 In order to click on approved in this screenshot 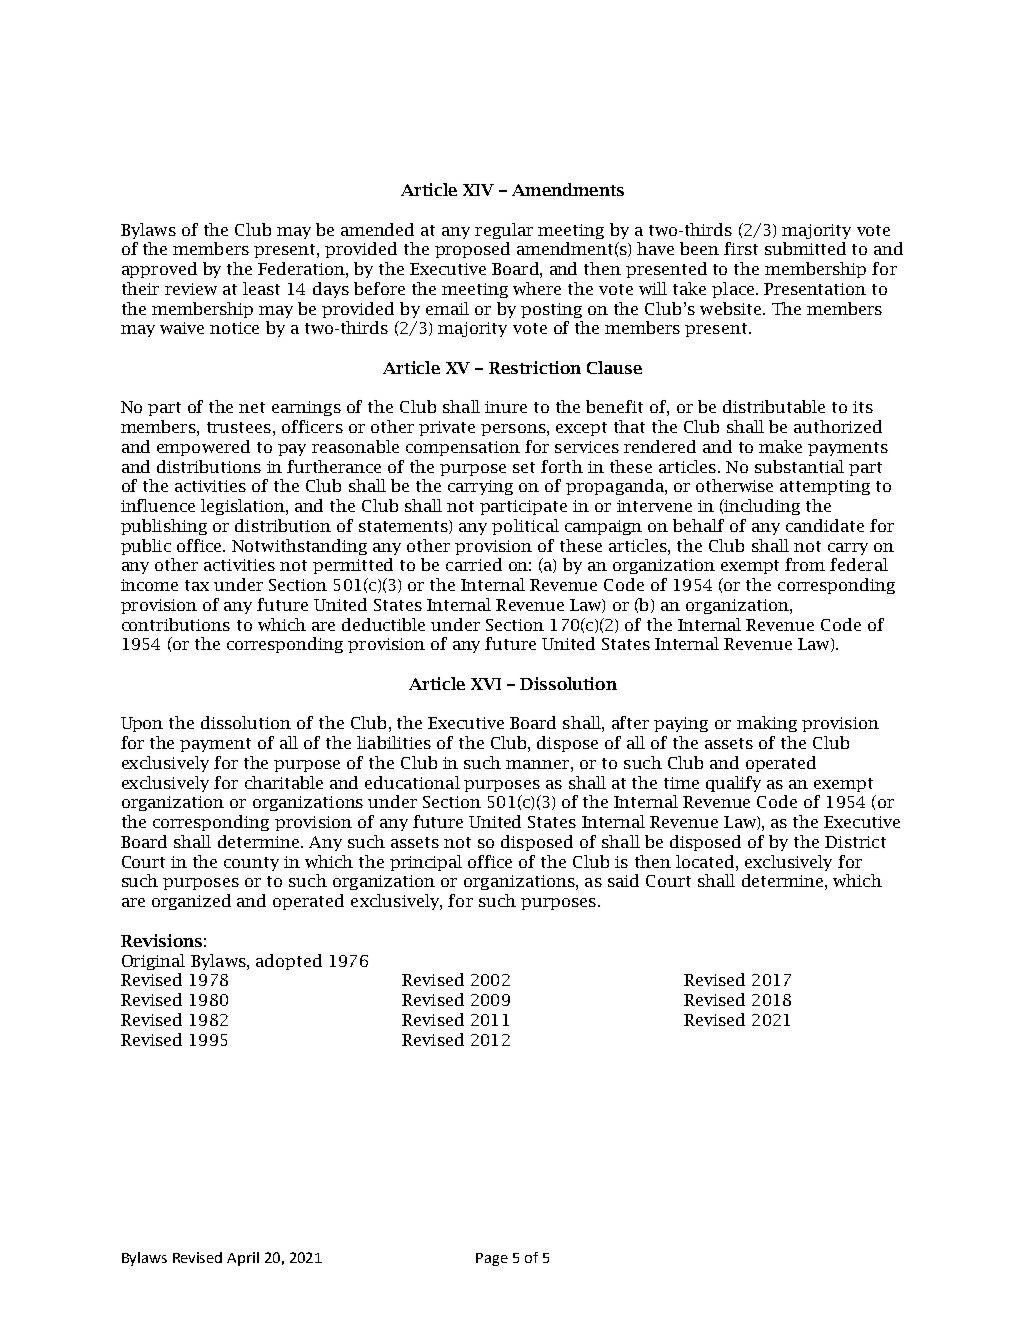, I will do `click(159, 270)`.
